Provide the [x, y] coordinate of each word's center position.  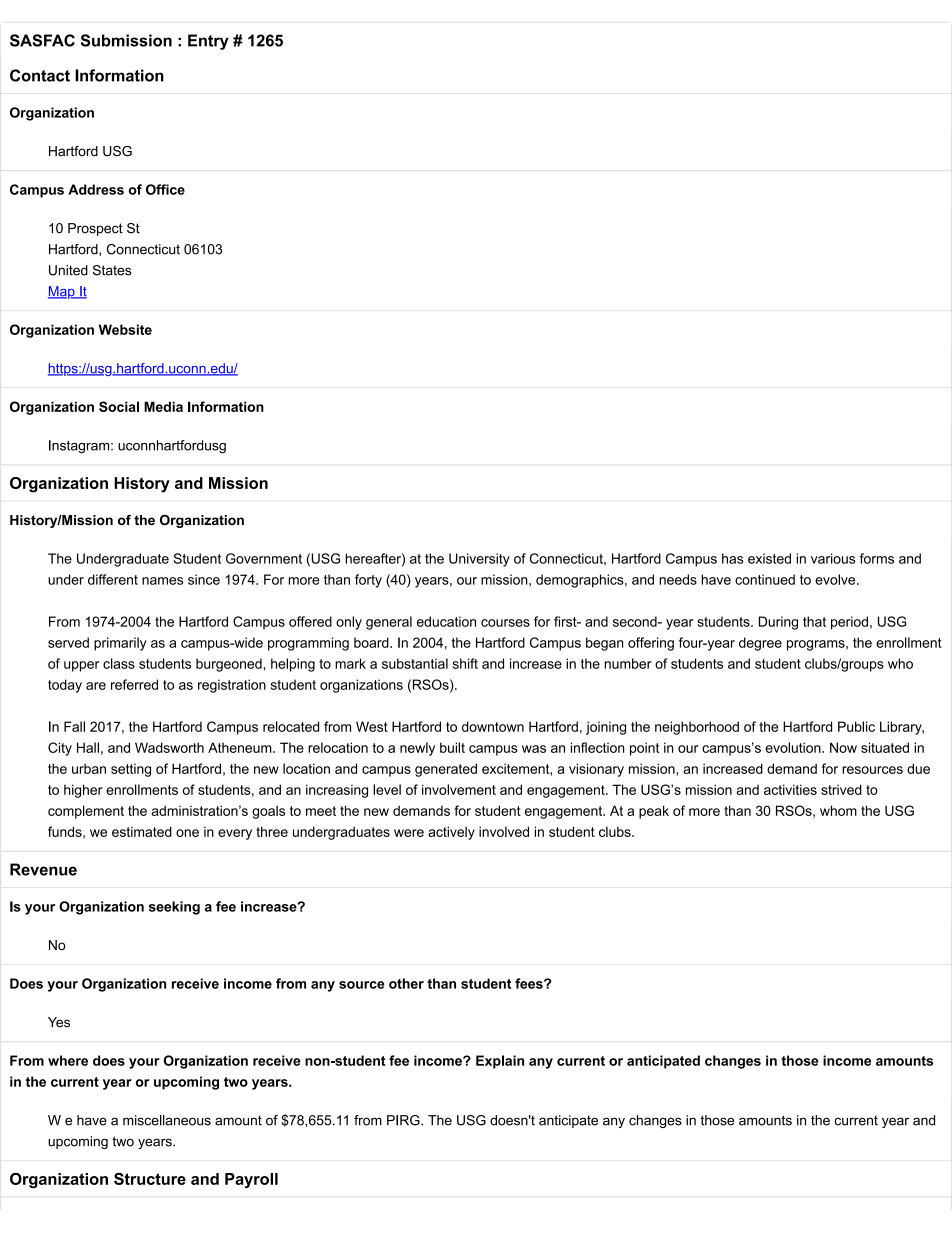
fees [530, 983]
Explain [500, 1062]
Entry [208, 42]
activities [790, 789]
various [833, 558]
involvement [459, 789]
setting [131, 770]
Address [96, 189]
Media [163, 406]
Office [165, 189]
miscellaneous [167, 1120]
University [479, 560]
